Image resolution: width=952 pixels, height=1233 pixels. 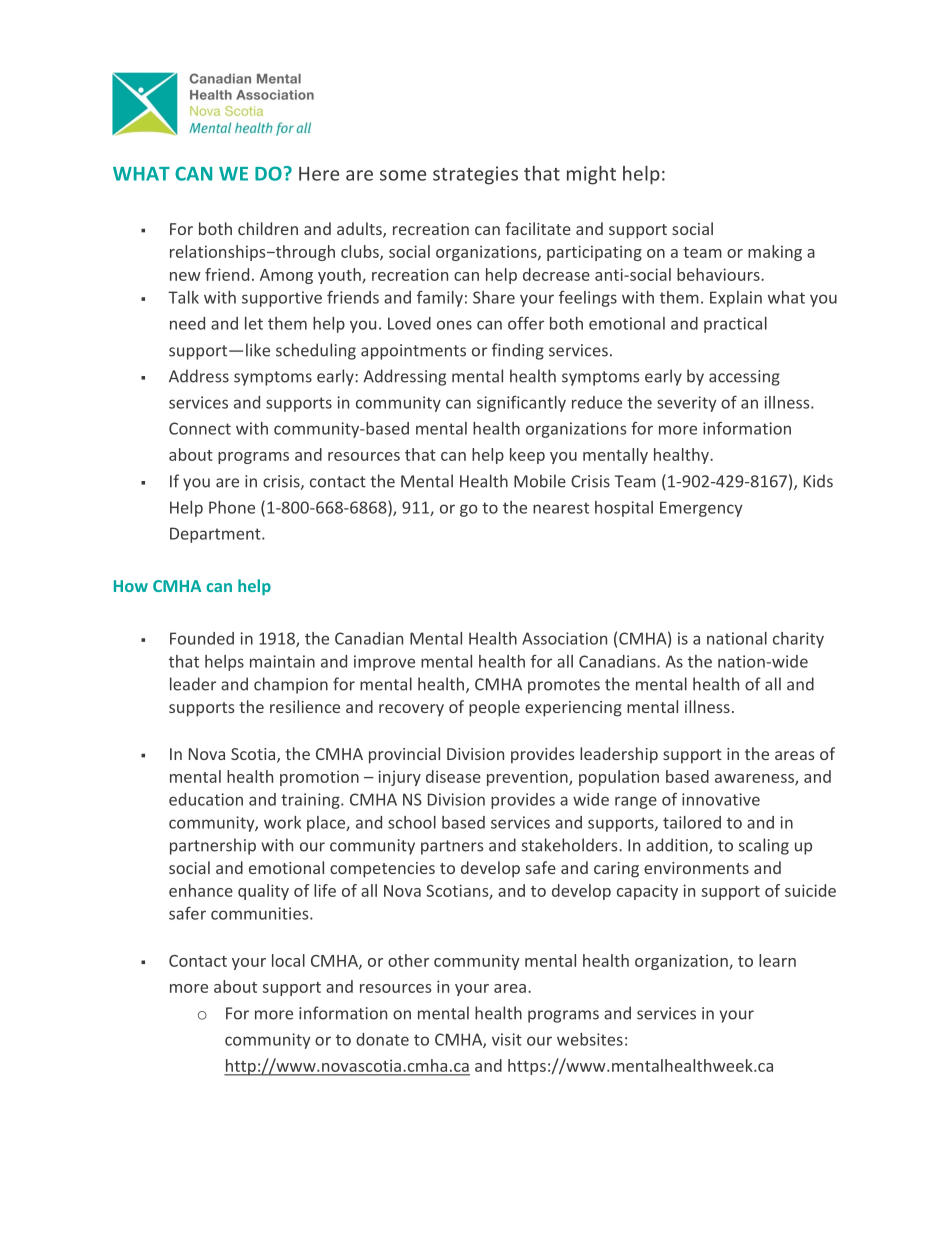 I want to click on strategies, so click(x=475, y=175).
